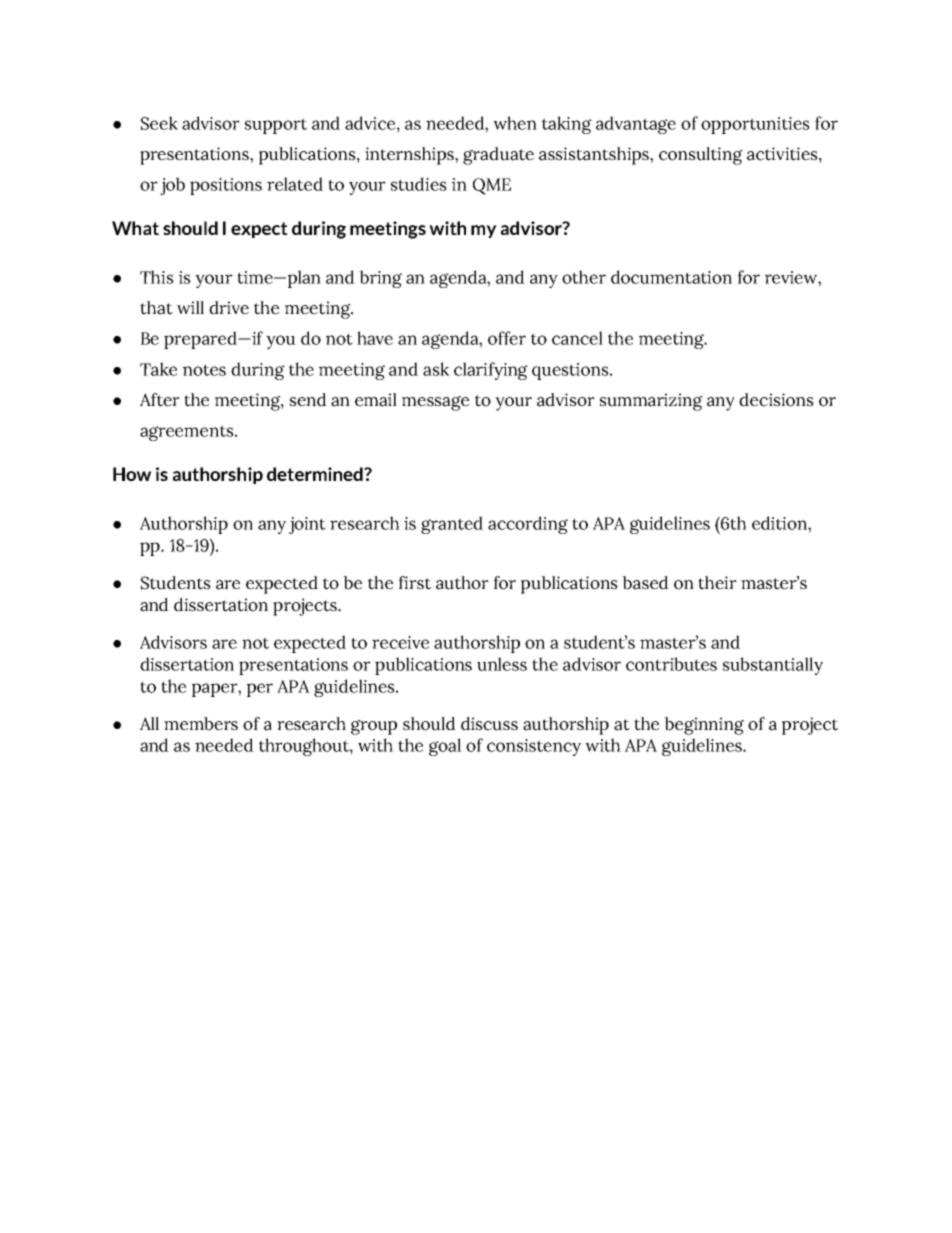 The height and width of the image is (1233, 952). I want to click on summarizing, so click(651, 402).
